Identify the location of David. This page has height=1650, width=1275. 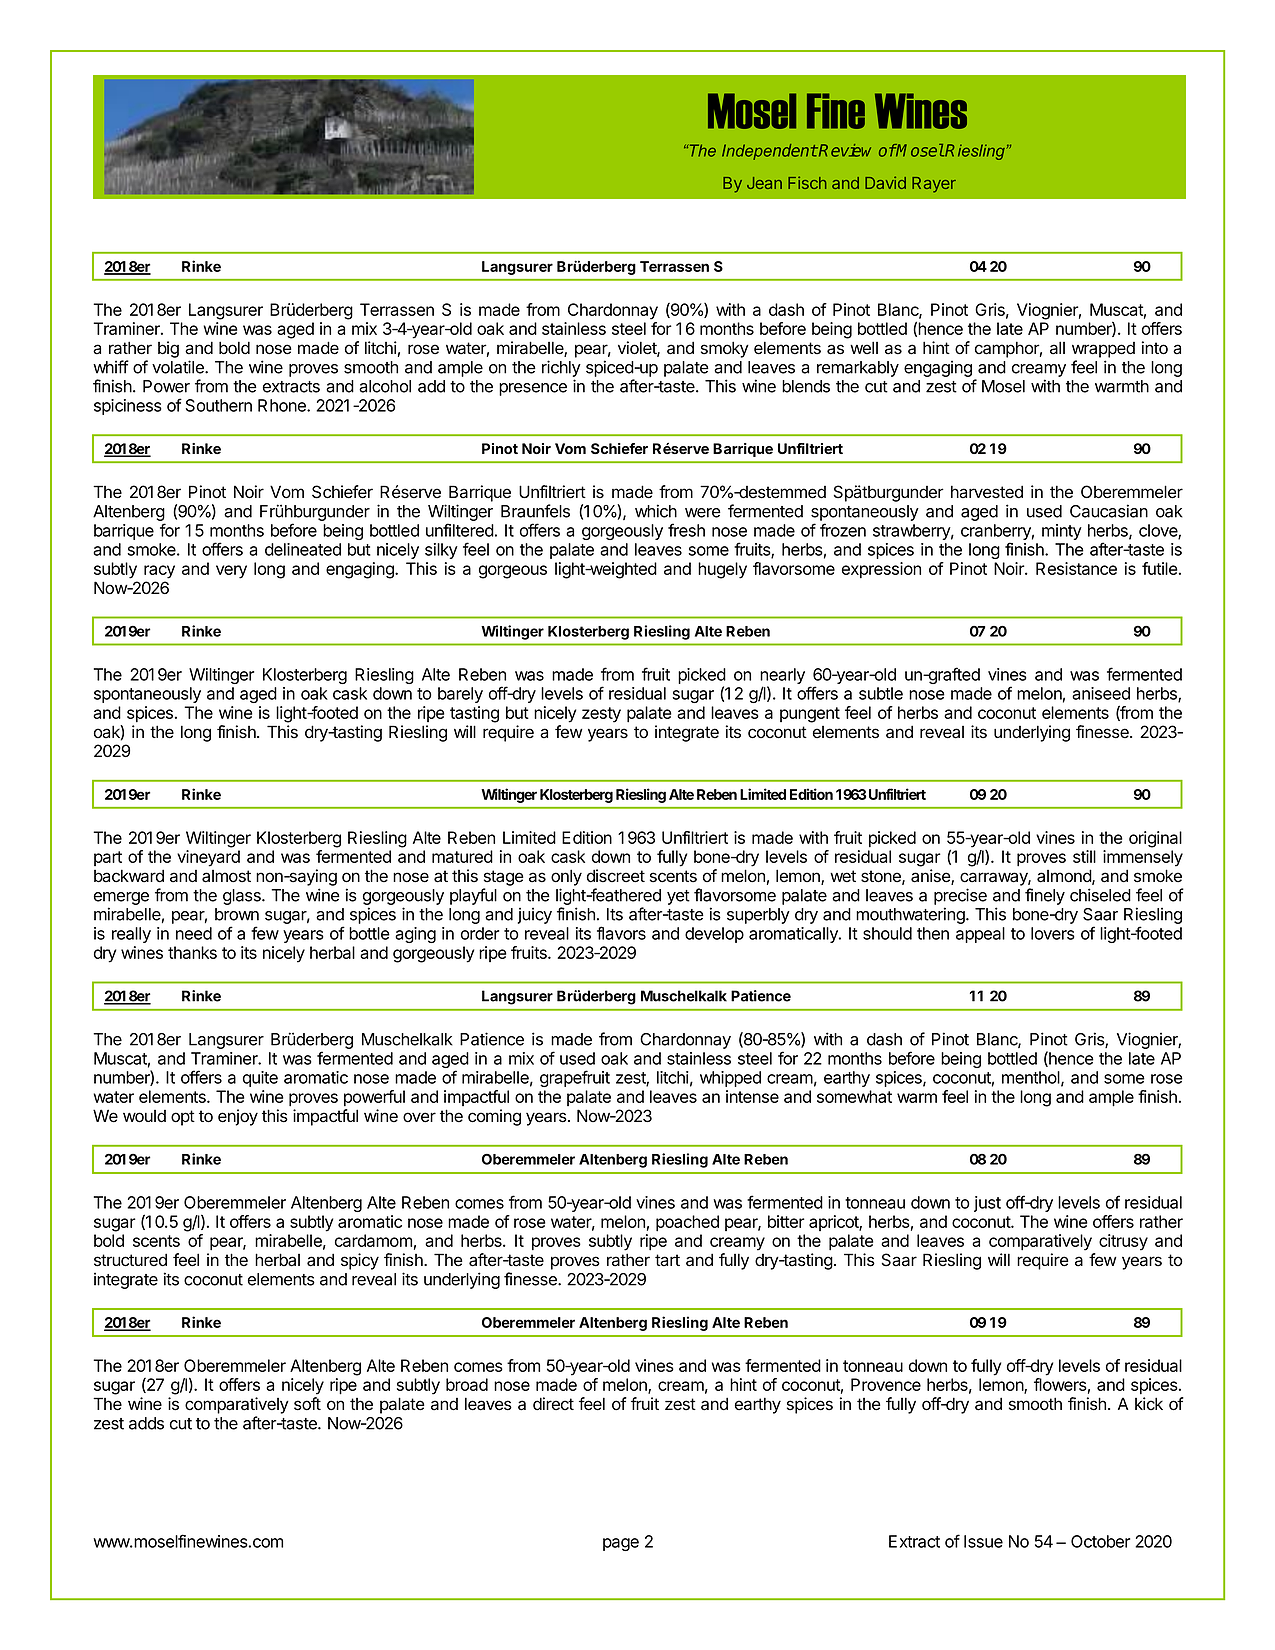
(885, 182).
